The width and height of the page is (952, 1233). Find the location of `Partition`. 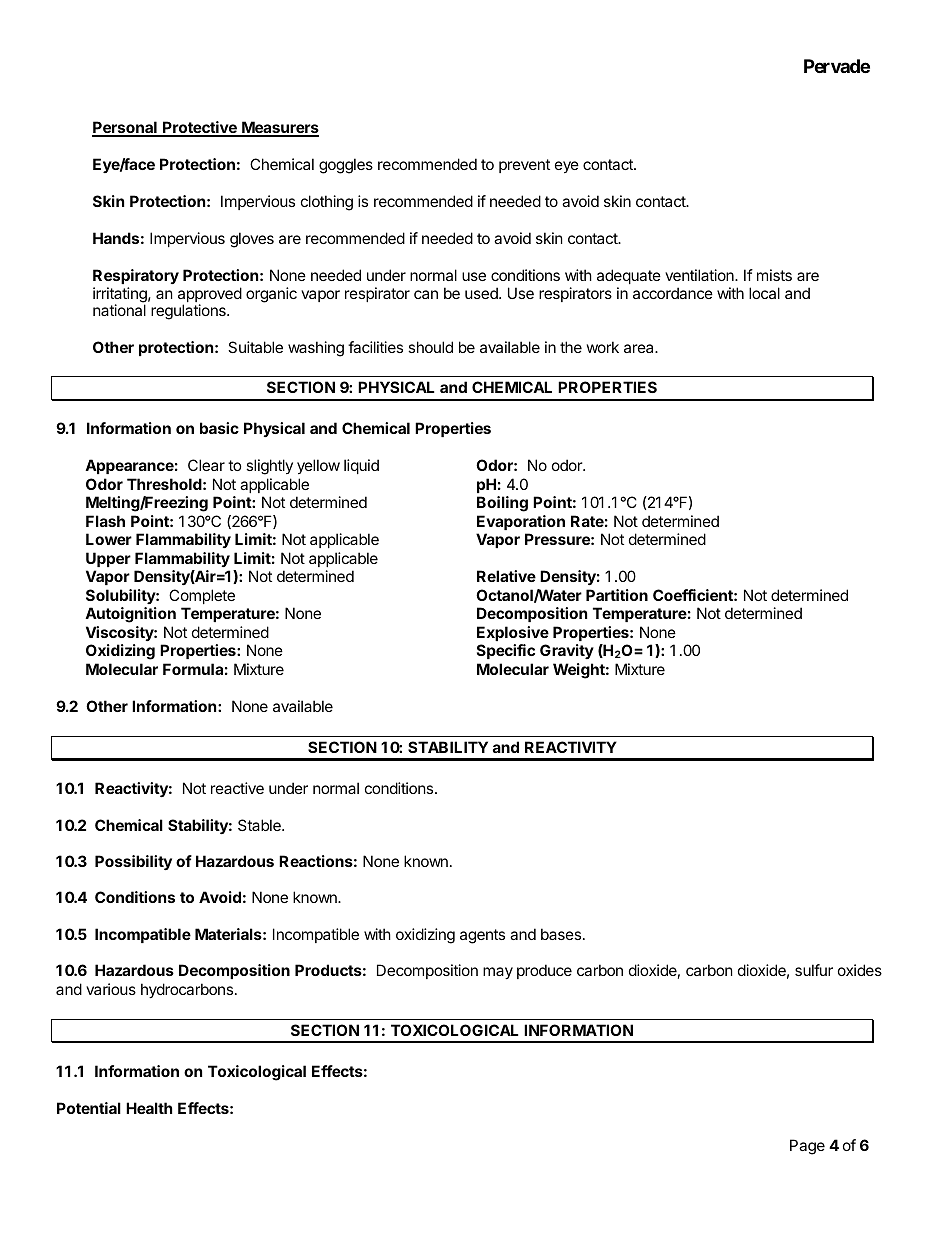

Partition is located at coordinates (617, 595).
